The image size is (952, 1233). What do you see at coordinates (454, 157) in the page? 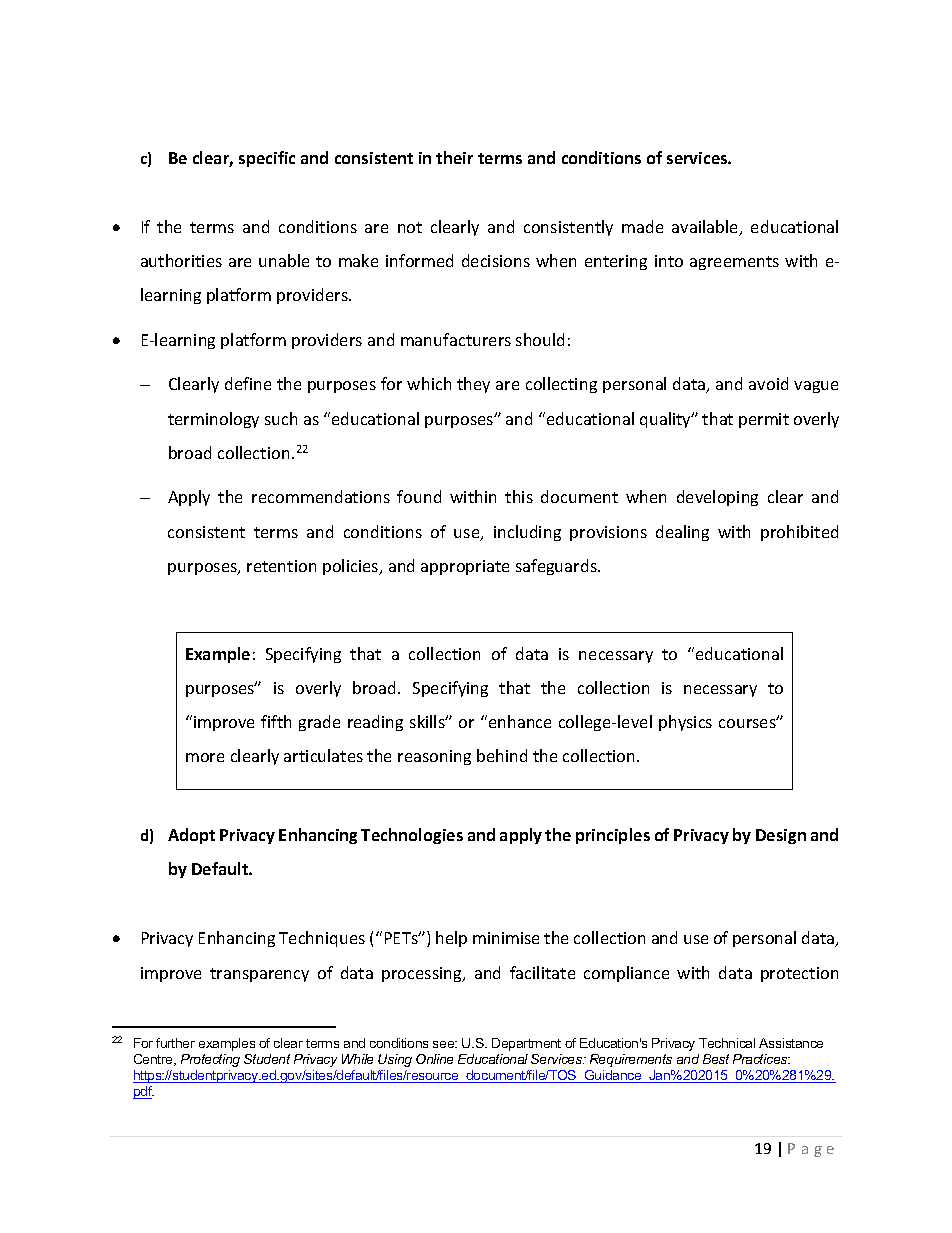
I see `their` at bounding box center [454, 157].
